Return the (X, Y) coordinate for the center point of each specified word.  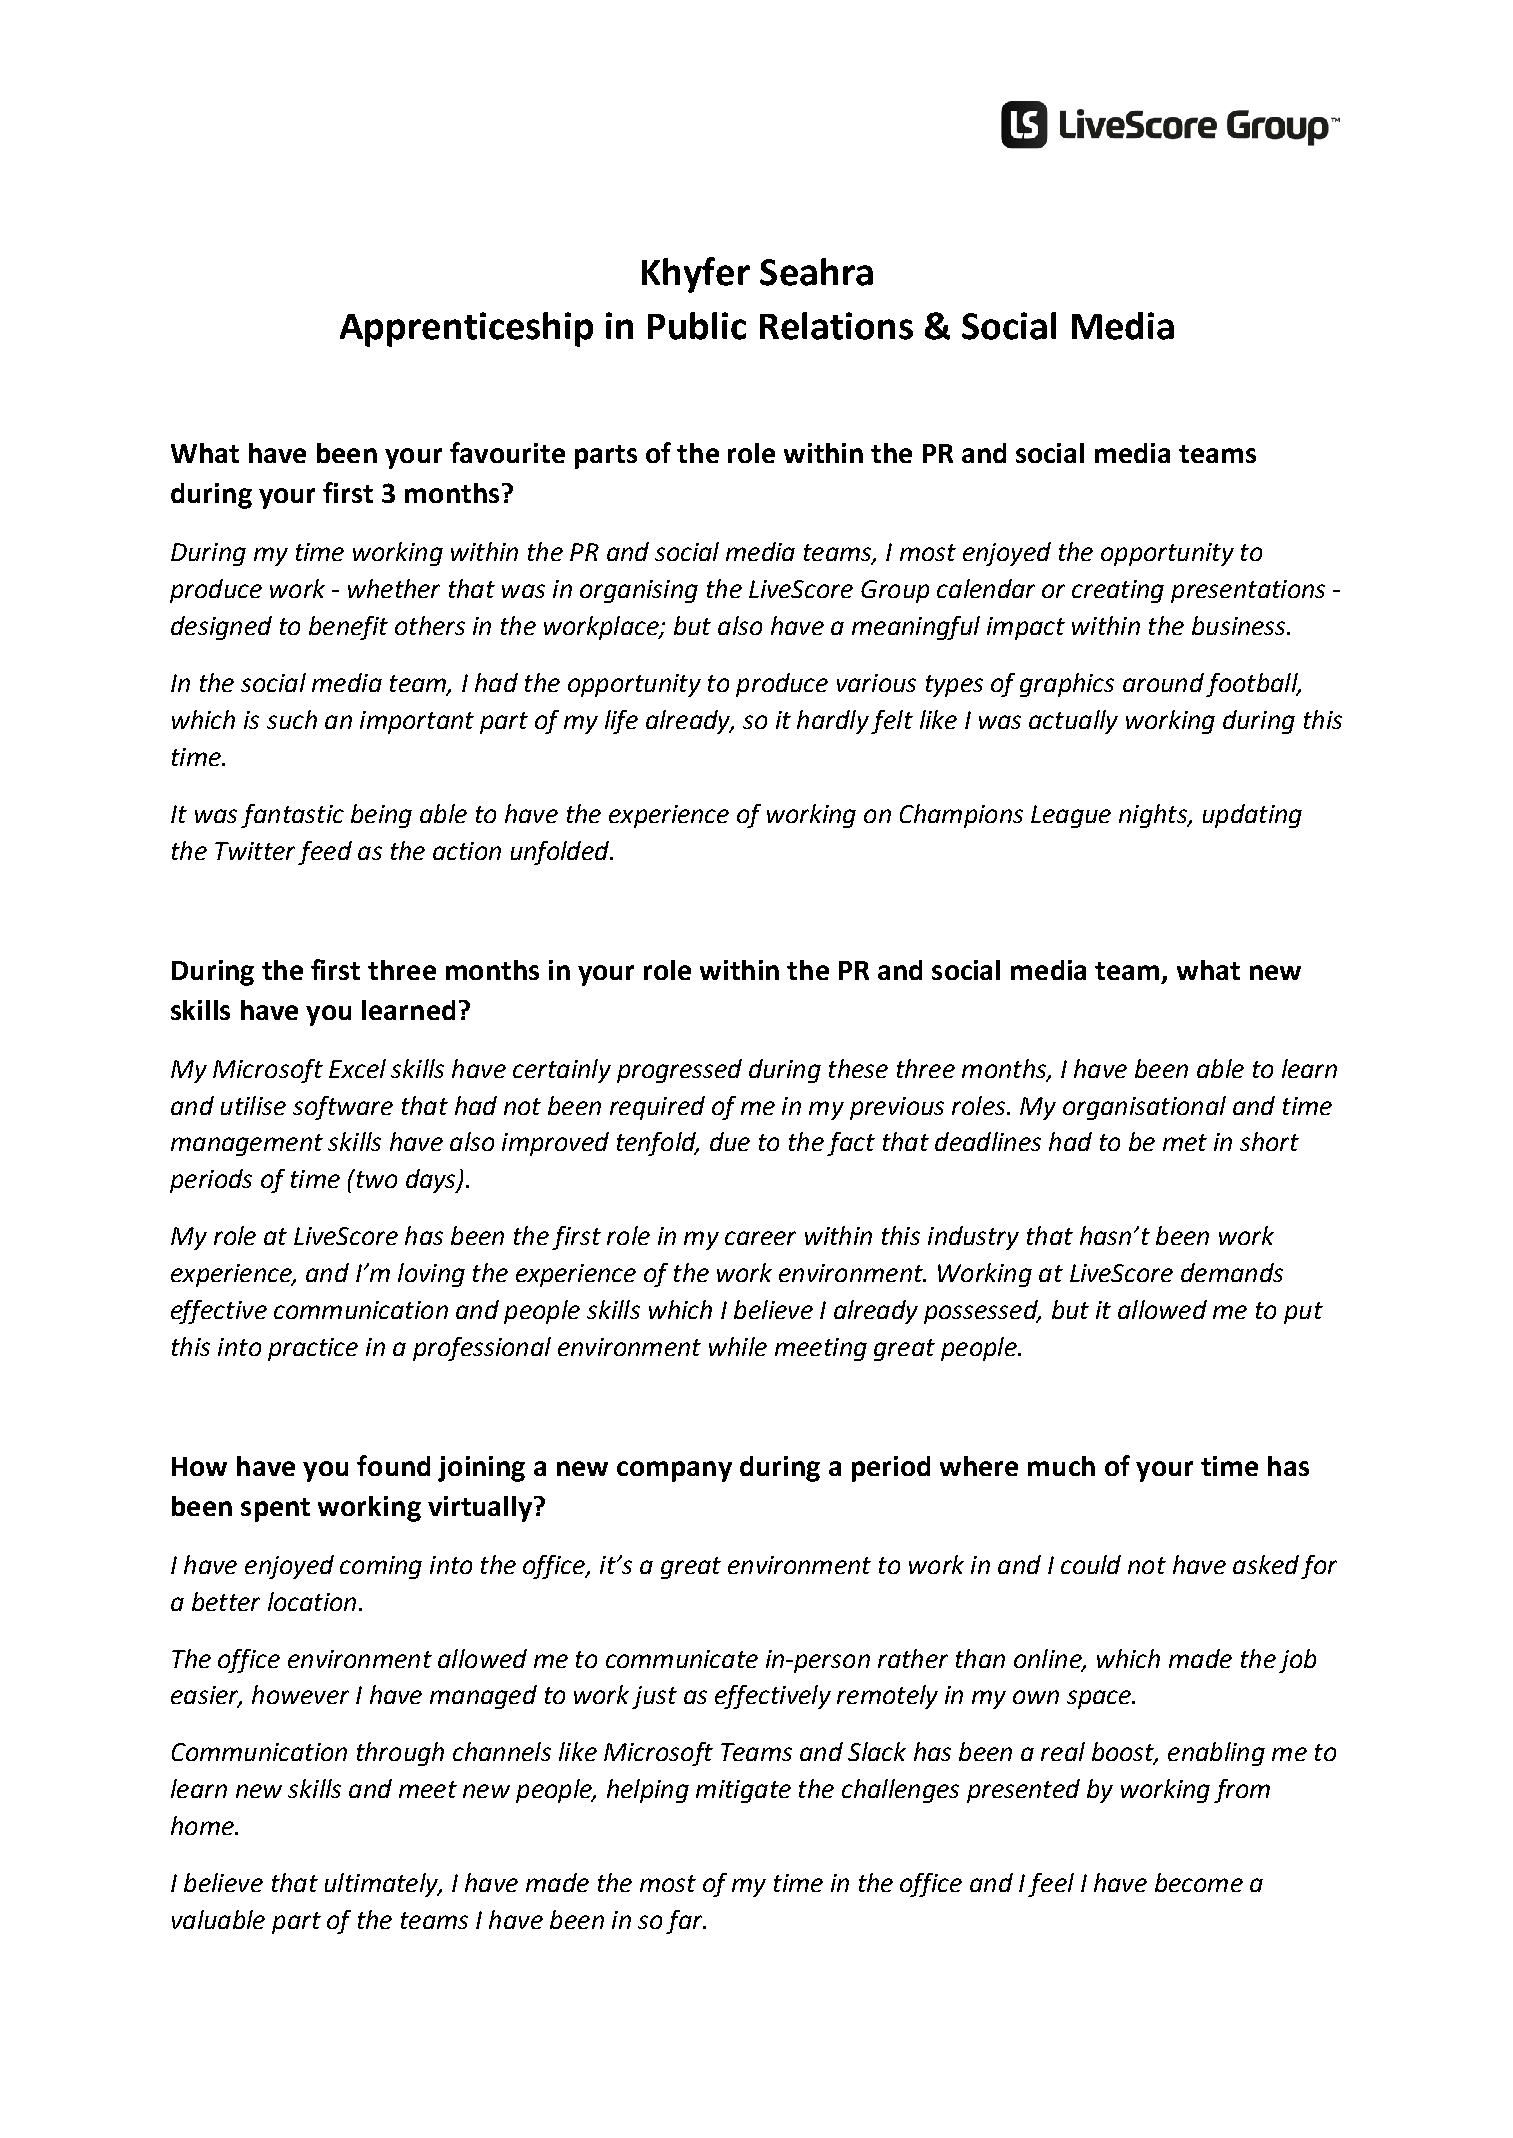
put (1303, 1313)
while (738, 1346)
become (1199, 1882)
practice (313, 1349)
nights (1154, 816)
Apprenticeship (466, 329)
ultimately (382, 1885)
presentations (1248, 591)
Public (697, 326)
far (685, 1922)
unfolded (561, 853)
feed (325, 853)
